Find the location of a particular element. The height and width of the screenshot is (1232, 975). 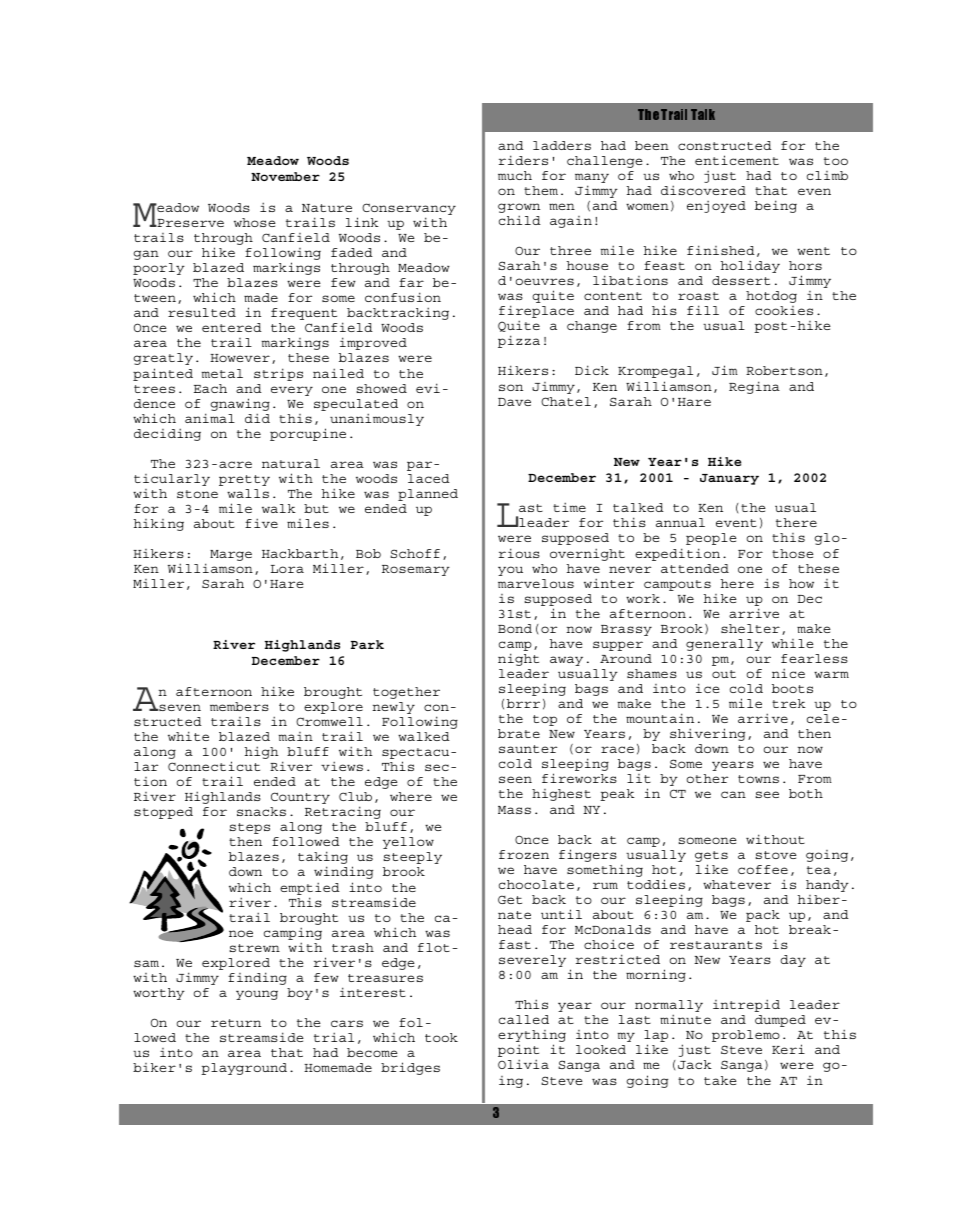

Keri is located at coordinates (788, 1049).
